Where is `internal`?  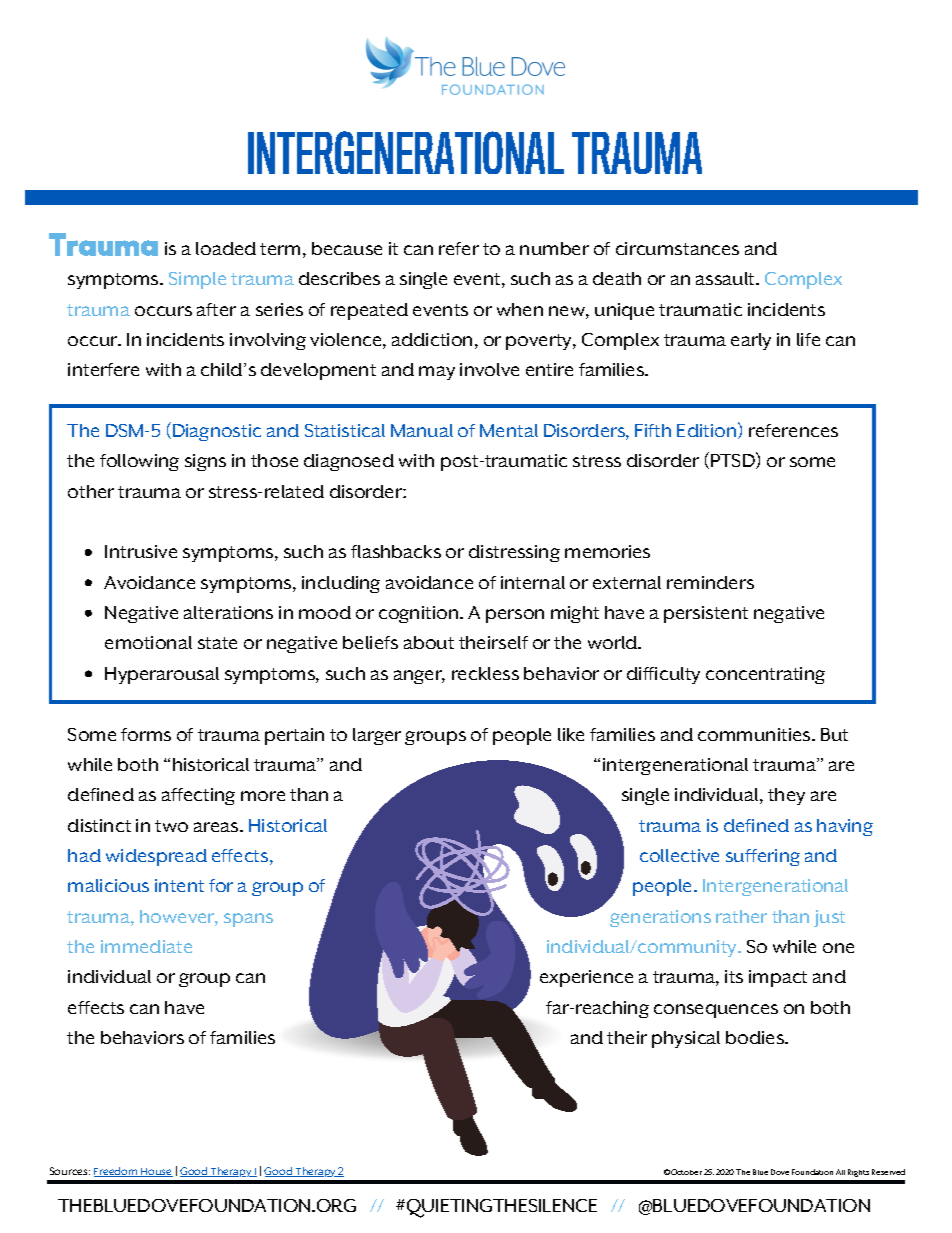 internal is located at coordinates (533, 582).
